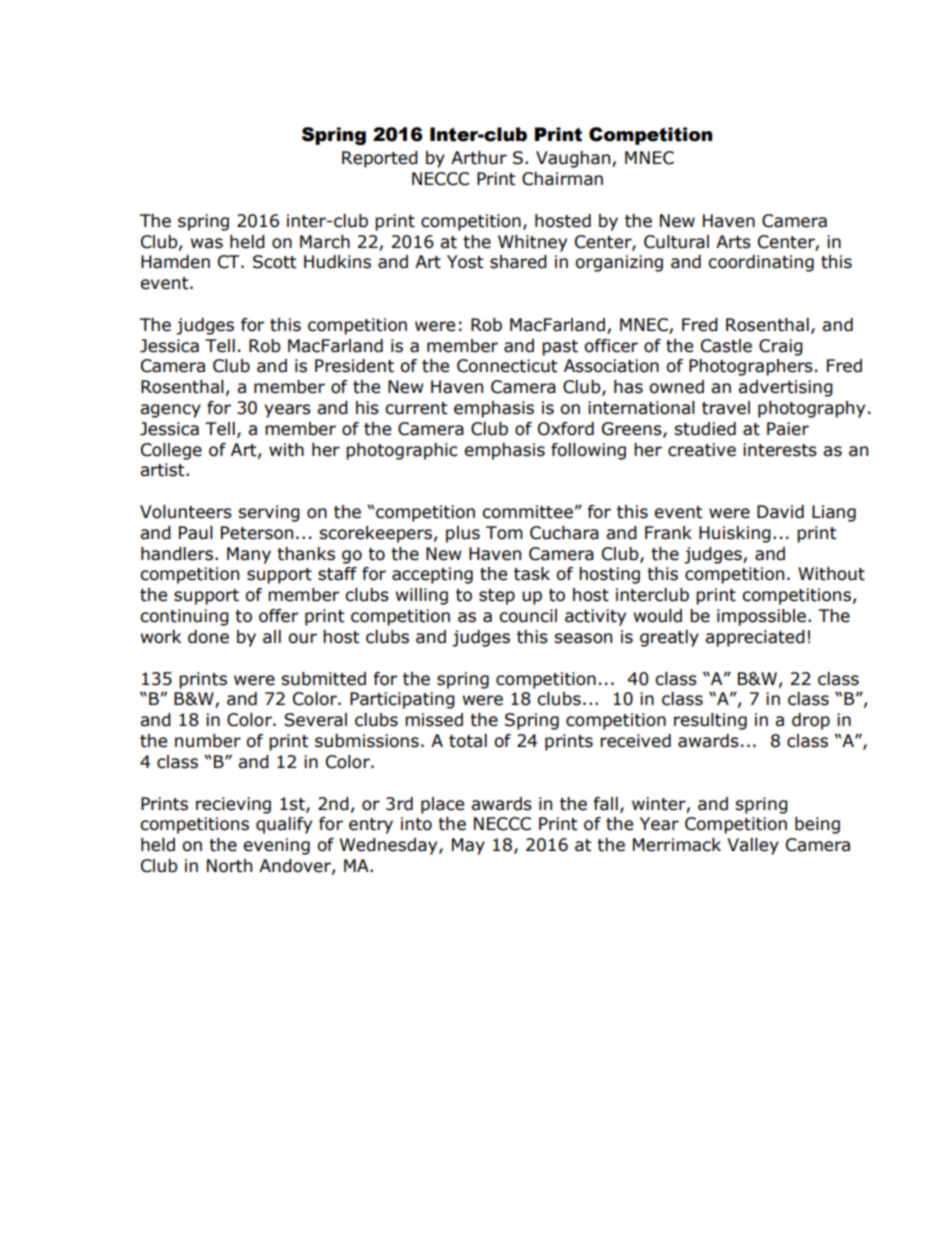  Describe the element at coordinates (207, 243) in the document. I see `was` at that location.
